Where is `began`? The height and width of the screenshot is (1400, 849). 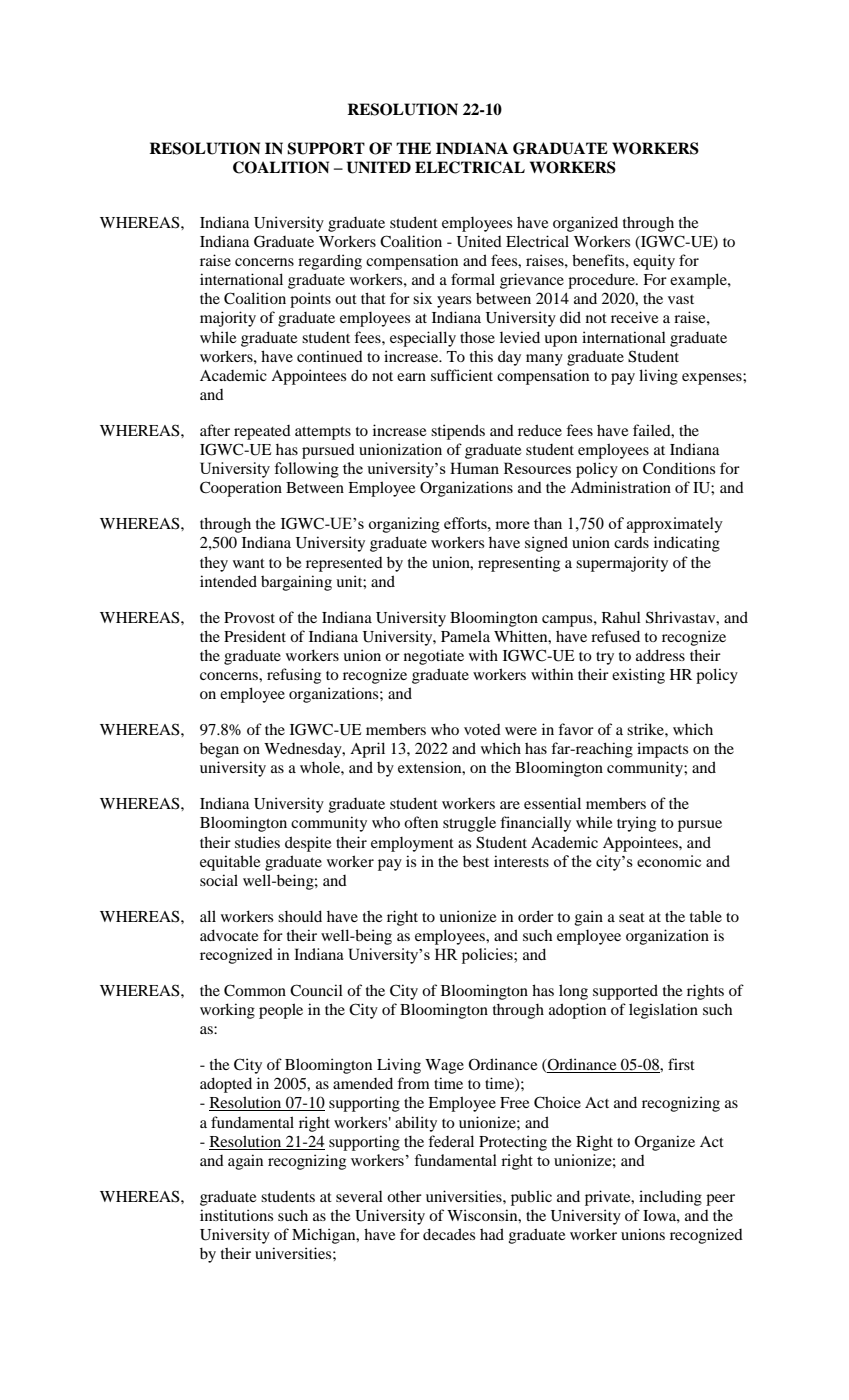
began is located at coordinates (219, 750).
